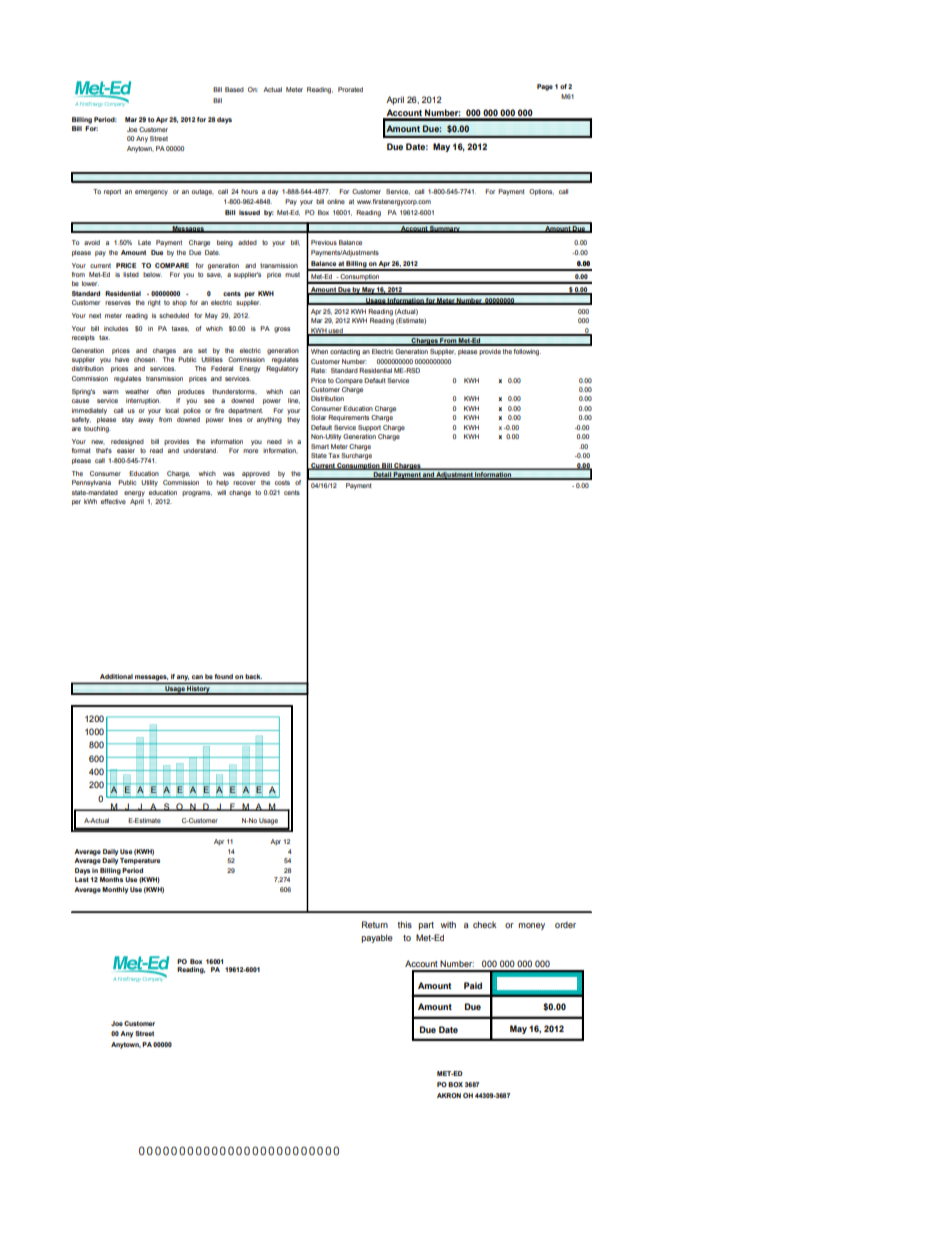 Image resolution: width=952 pixels, height=1233 pixels. I want to click on check, so click(485, 924).
